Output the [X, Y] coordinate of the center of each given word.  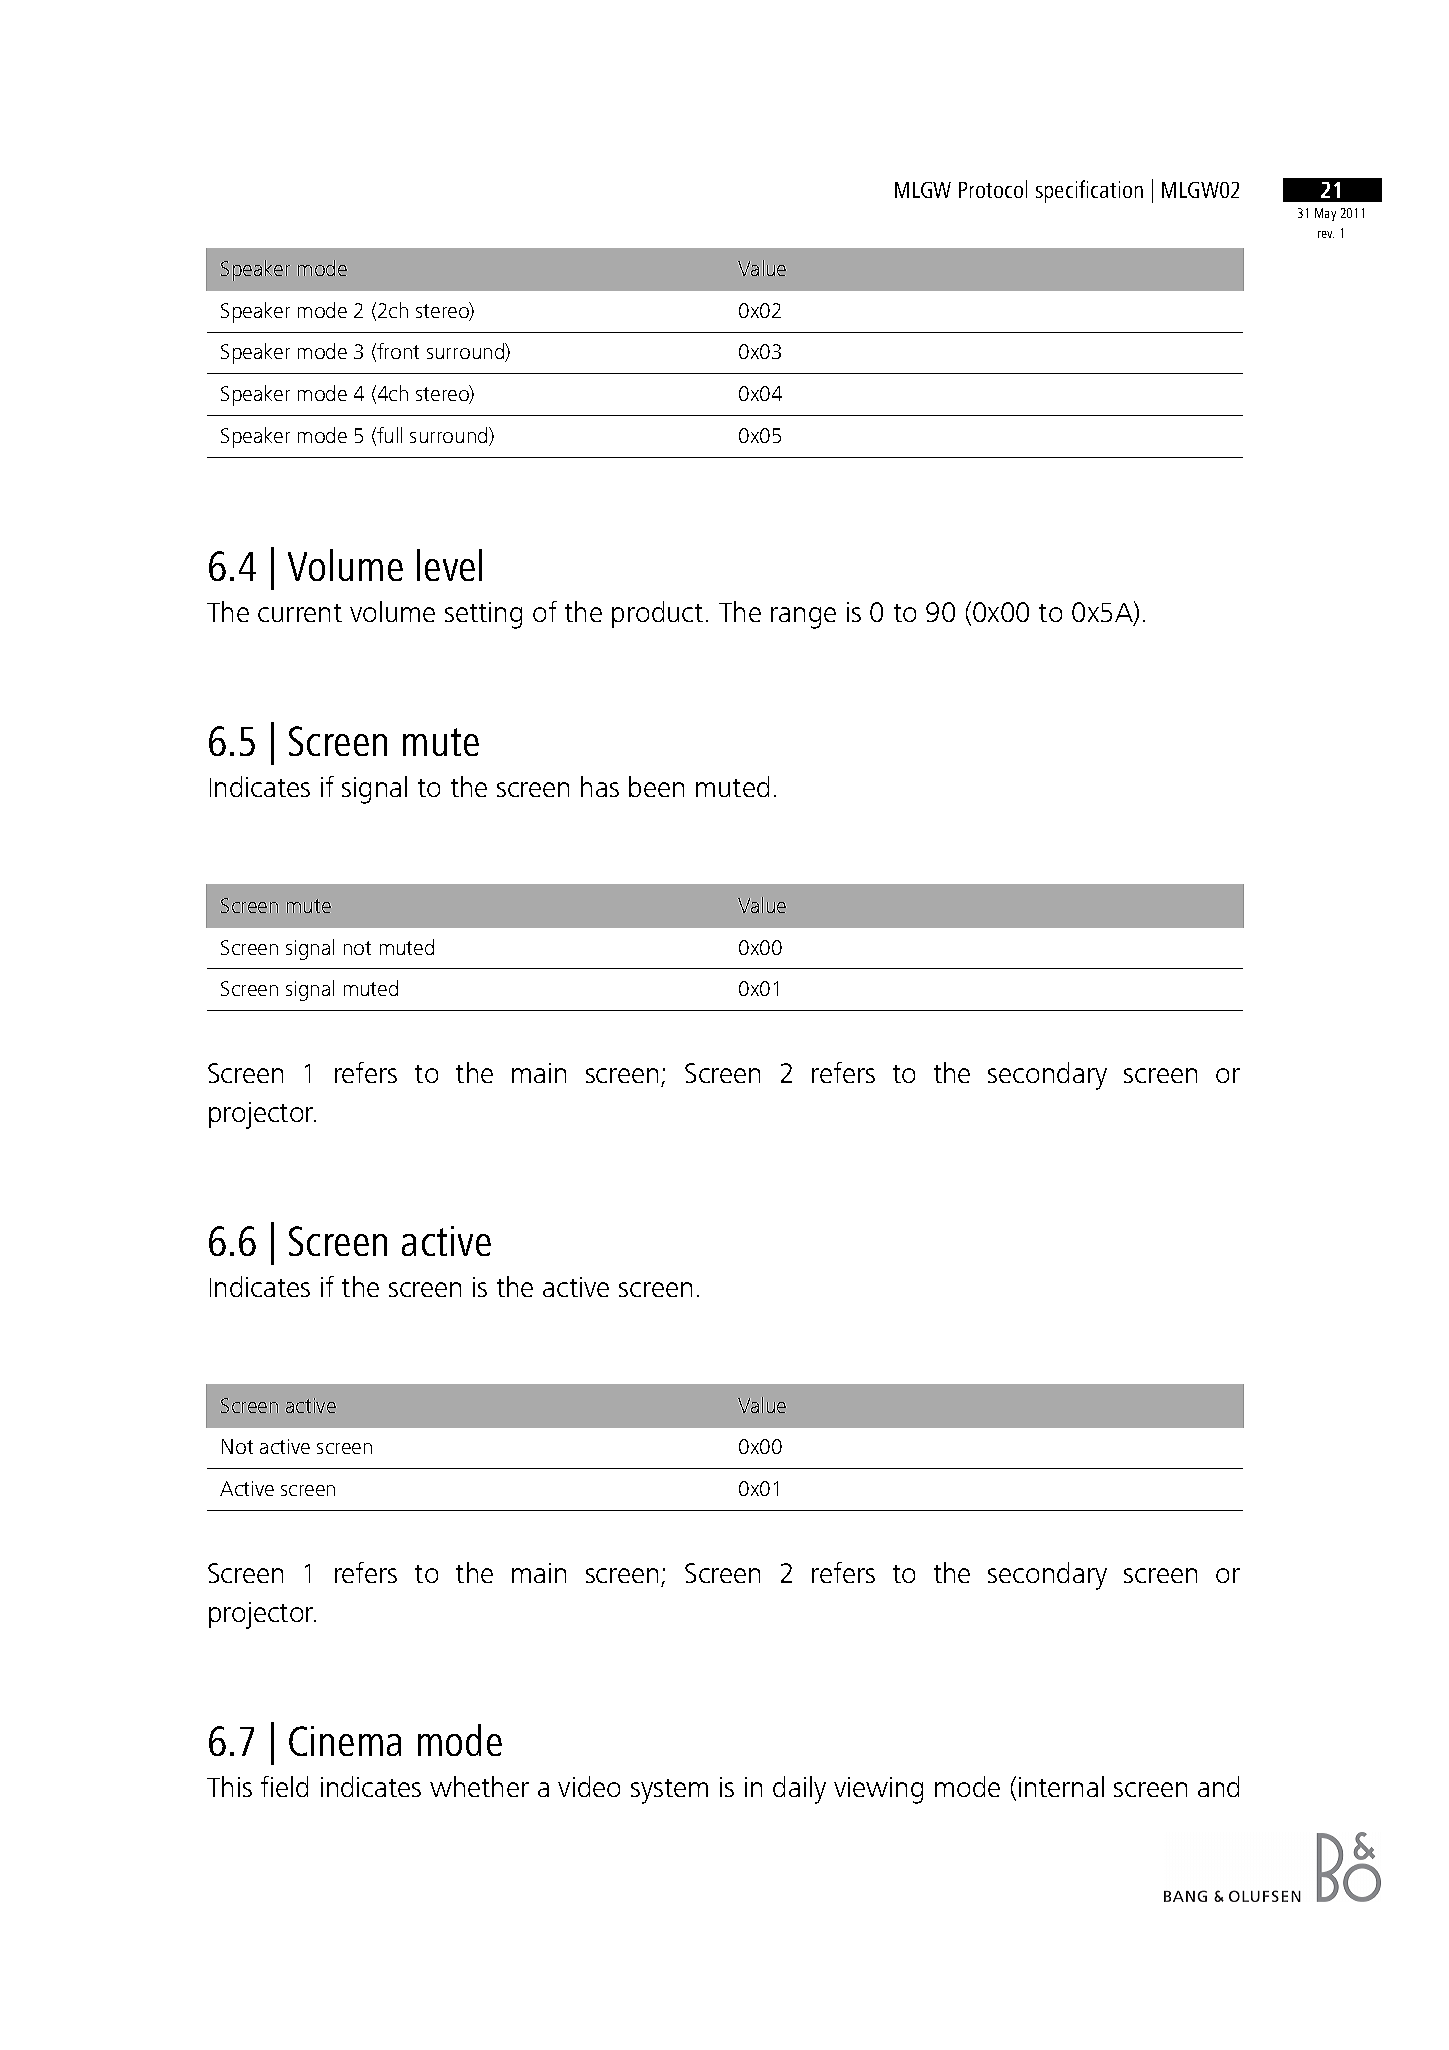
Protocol [993, 189]
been [656, 786]
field [284, 1786]
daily [799, 1790]
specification [1089, 191]
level [449, 565]
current [300, 613]
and [1218, 1786]
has [600, 786]
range [803, 618]
